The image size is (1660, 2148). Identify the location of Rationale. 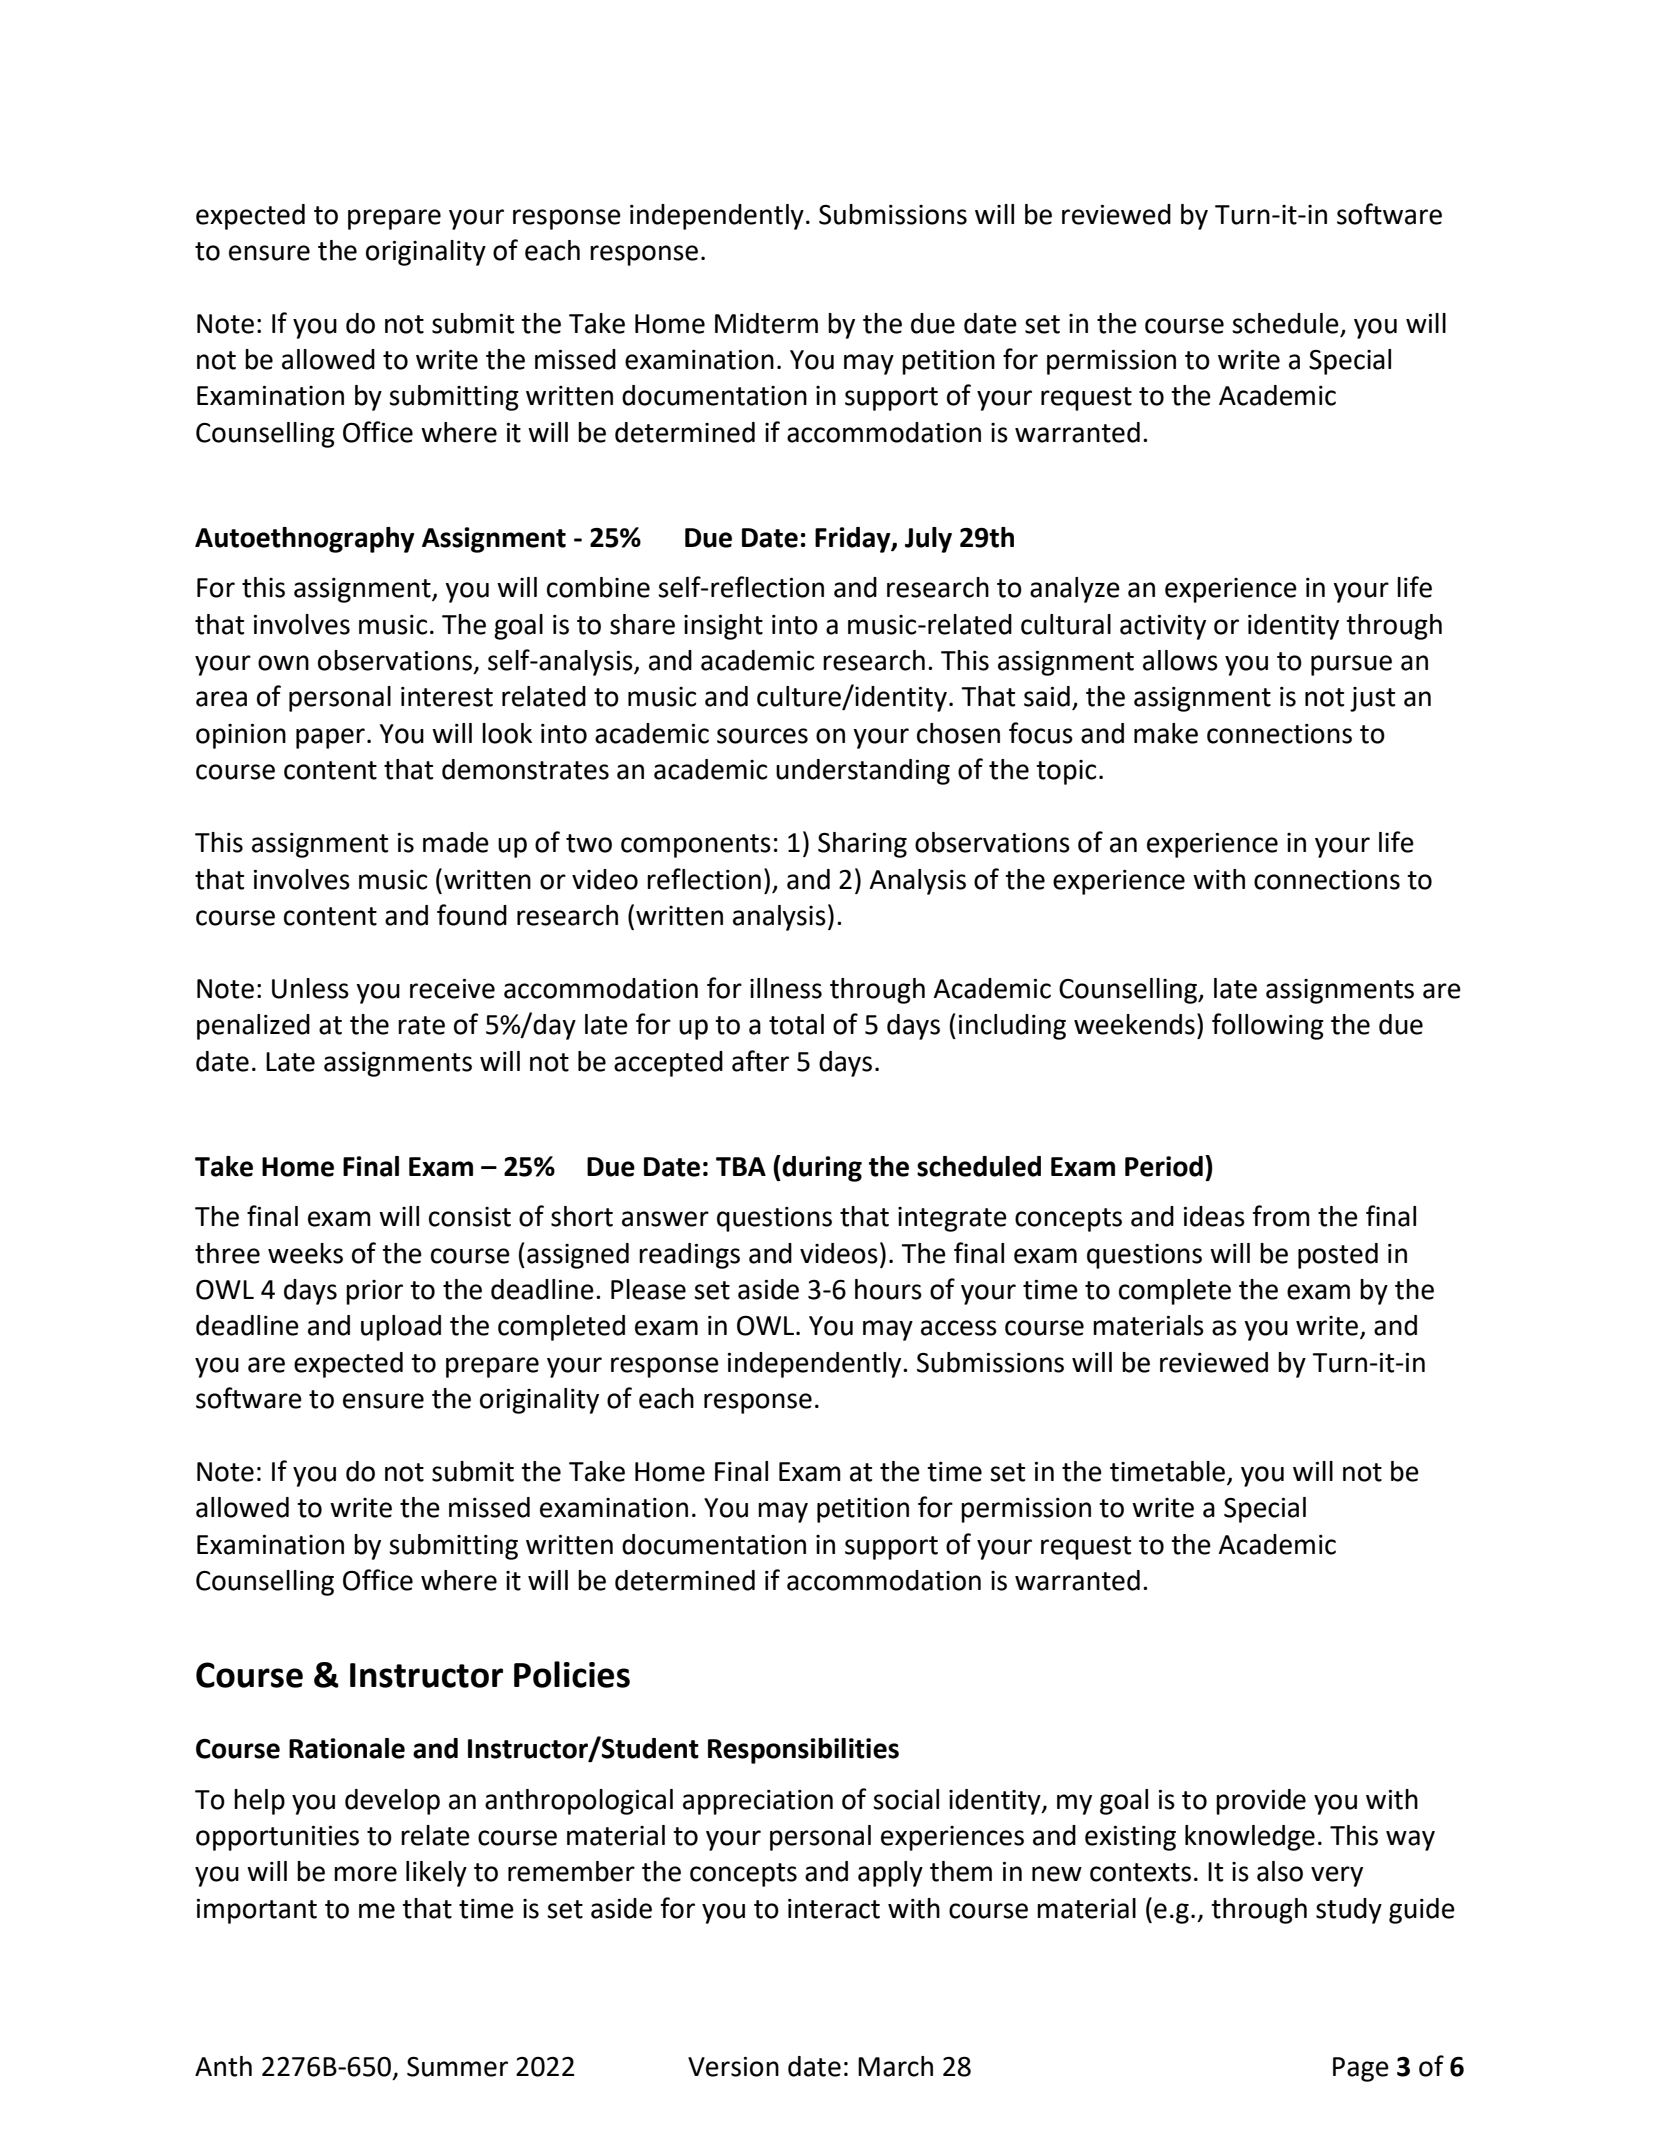
(347, 1748).
